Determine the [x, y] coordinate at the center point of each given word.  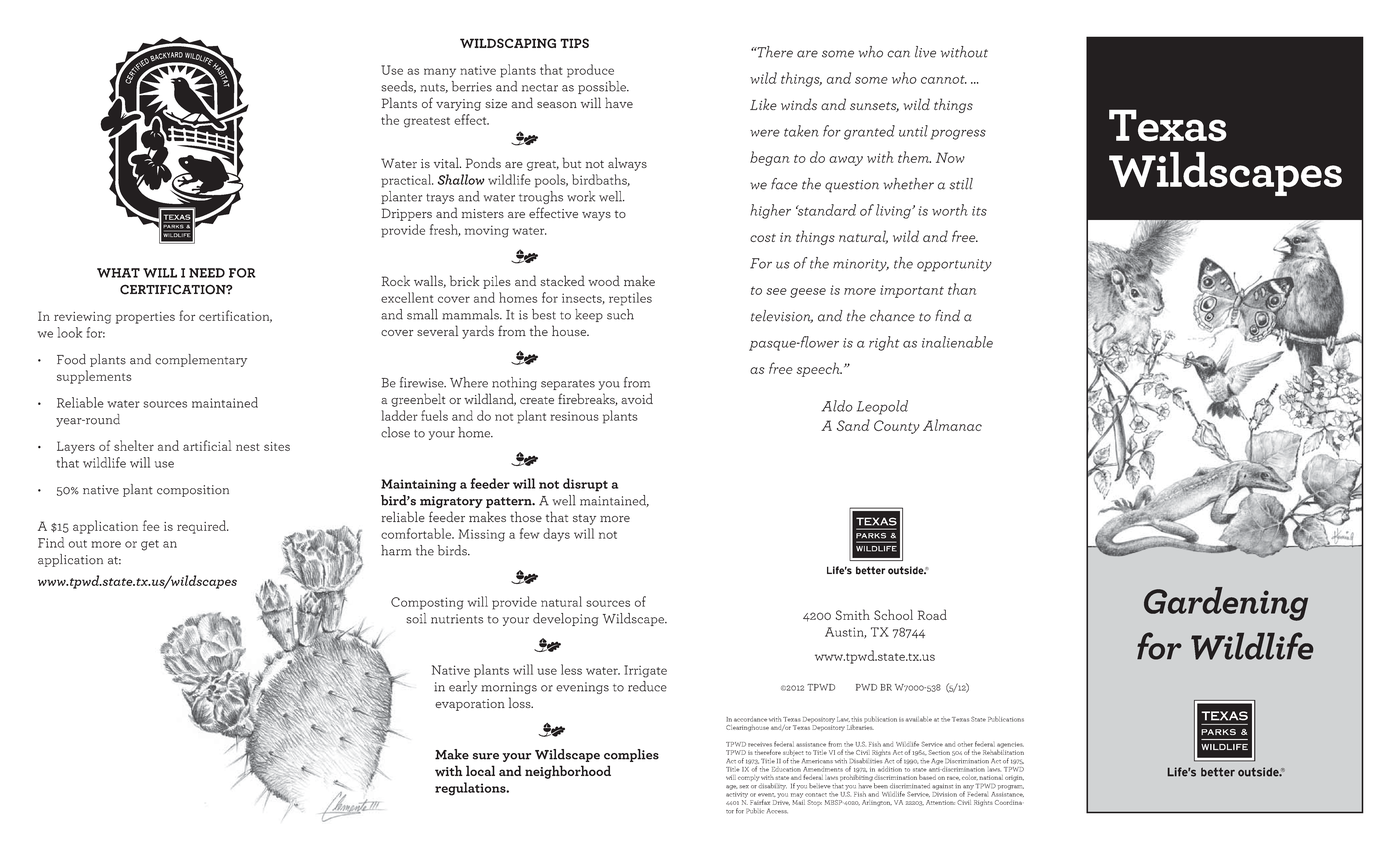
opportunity [954, 265]
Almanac [952, 425]
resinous [574, 416]
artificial [207, 445]
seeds [398, 87]
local [480, 770]
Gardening [1226, 604]
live [925, 52]
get [150, 545]
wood [604, 280]
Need [207, 273]
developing [566, 619]
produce [590, 71]
